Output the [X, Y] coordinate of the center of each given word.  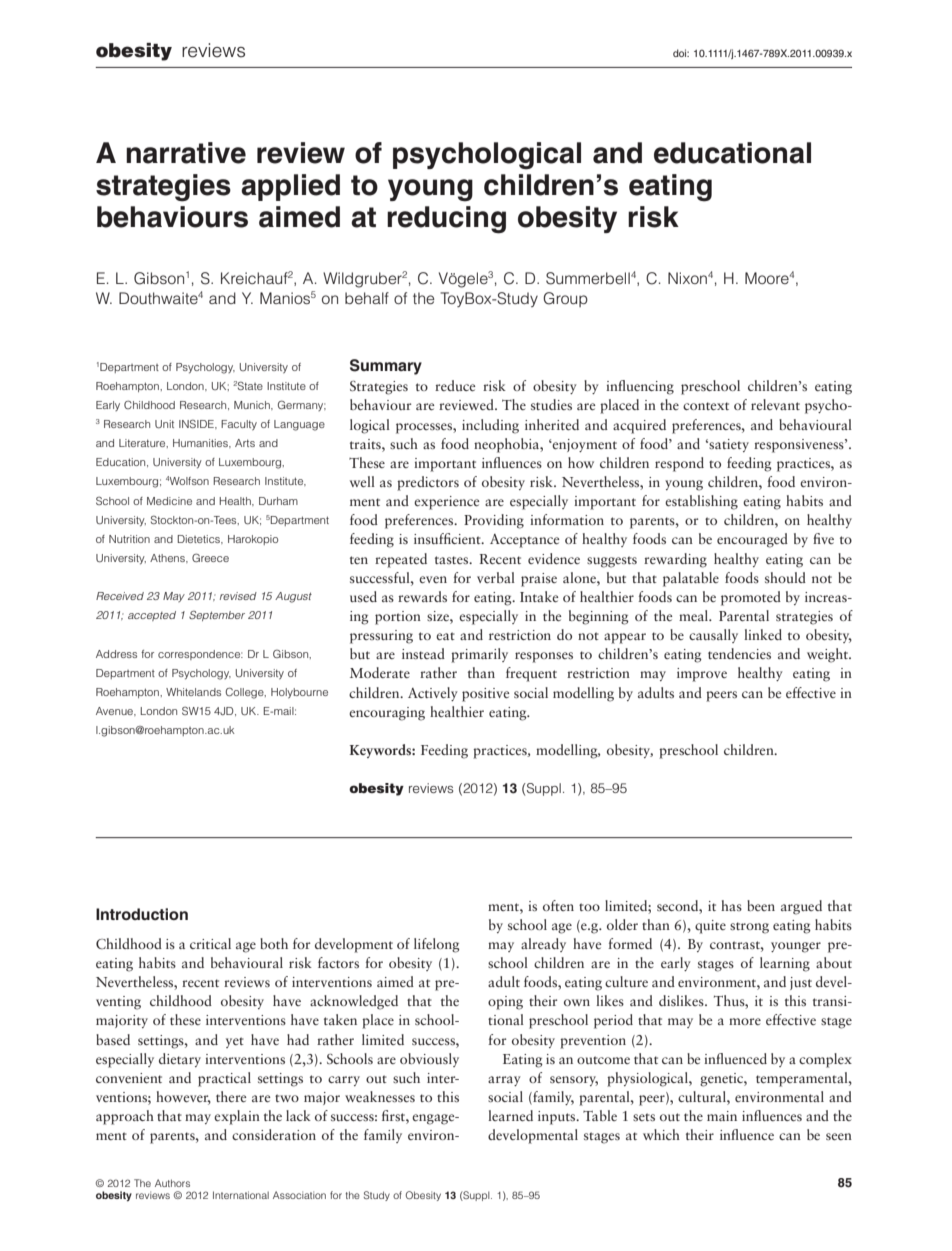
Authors [172, 1183]
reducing [446, 220]
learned [510, 1115]
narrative [186, 153]
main [722, 1116]
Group [565, 299]
